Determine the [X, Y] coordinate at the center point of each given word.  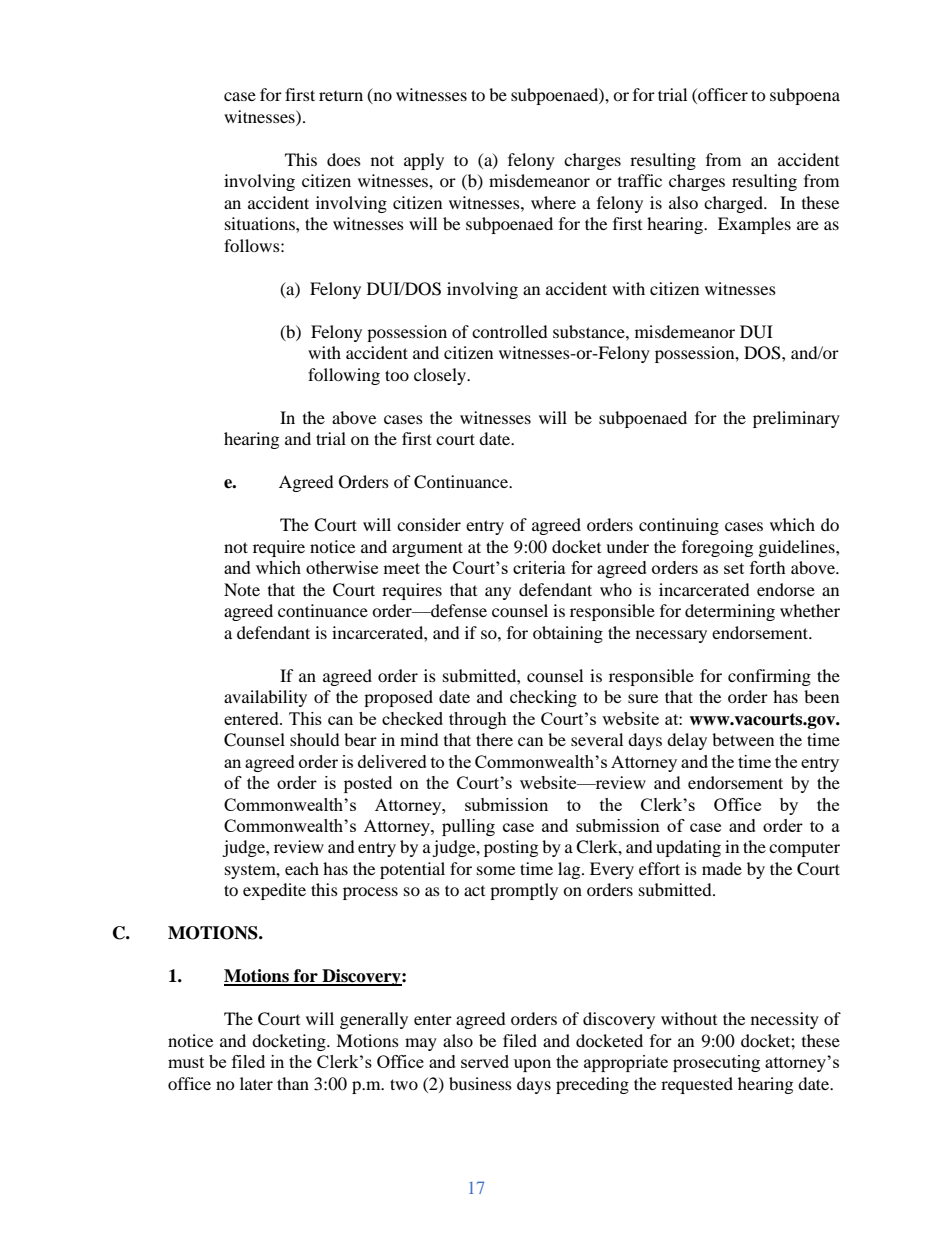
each [302, 868]
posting [511, 848]
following [344, 376]
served [485, 1061]
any [498, 593]
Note [242, 589]
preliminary [796, 419]
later [256, 1083]
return [341, 96]
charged [735, 204]
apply [424, 161]
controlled [510, 331]
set [734, 568]
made [722, 868]
